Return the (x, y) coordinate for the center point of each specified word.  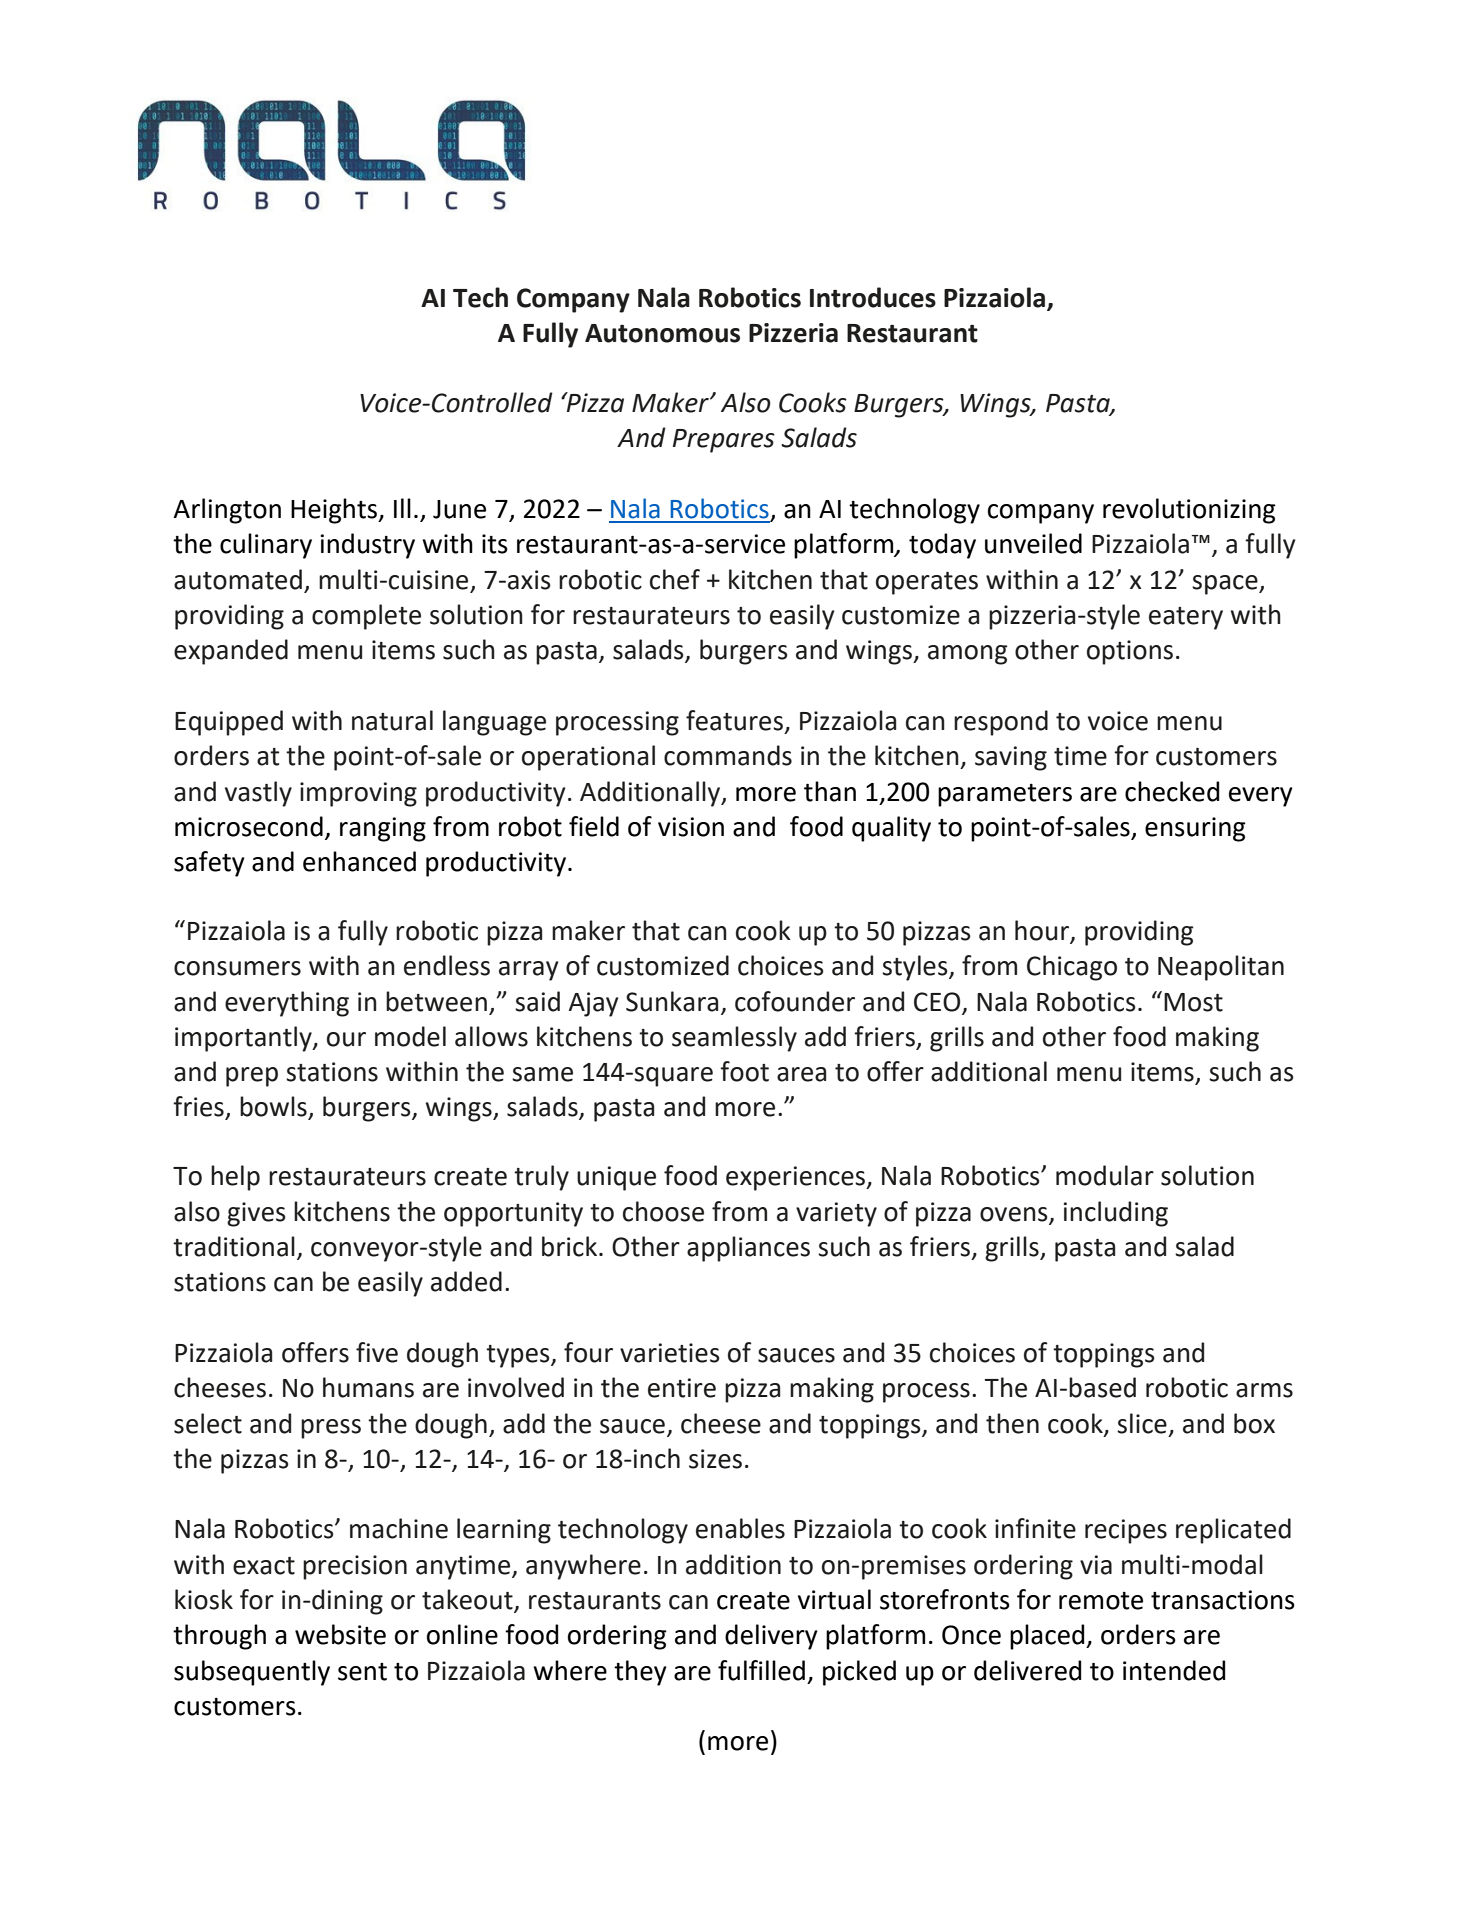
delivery (771, 1637)
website (340, 1634)
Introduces (873, 297)
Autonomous (662, 333)
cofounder (795, 1001)
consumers (237, 968)
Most (1193, 1002)
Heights (335, 511)
